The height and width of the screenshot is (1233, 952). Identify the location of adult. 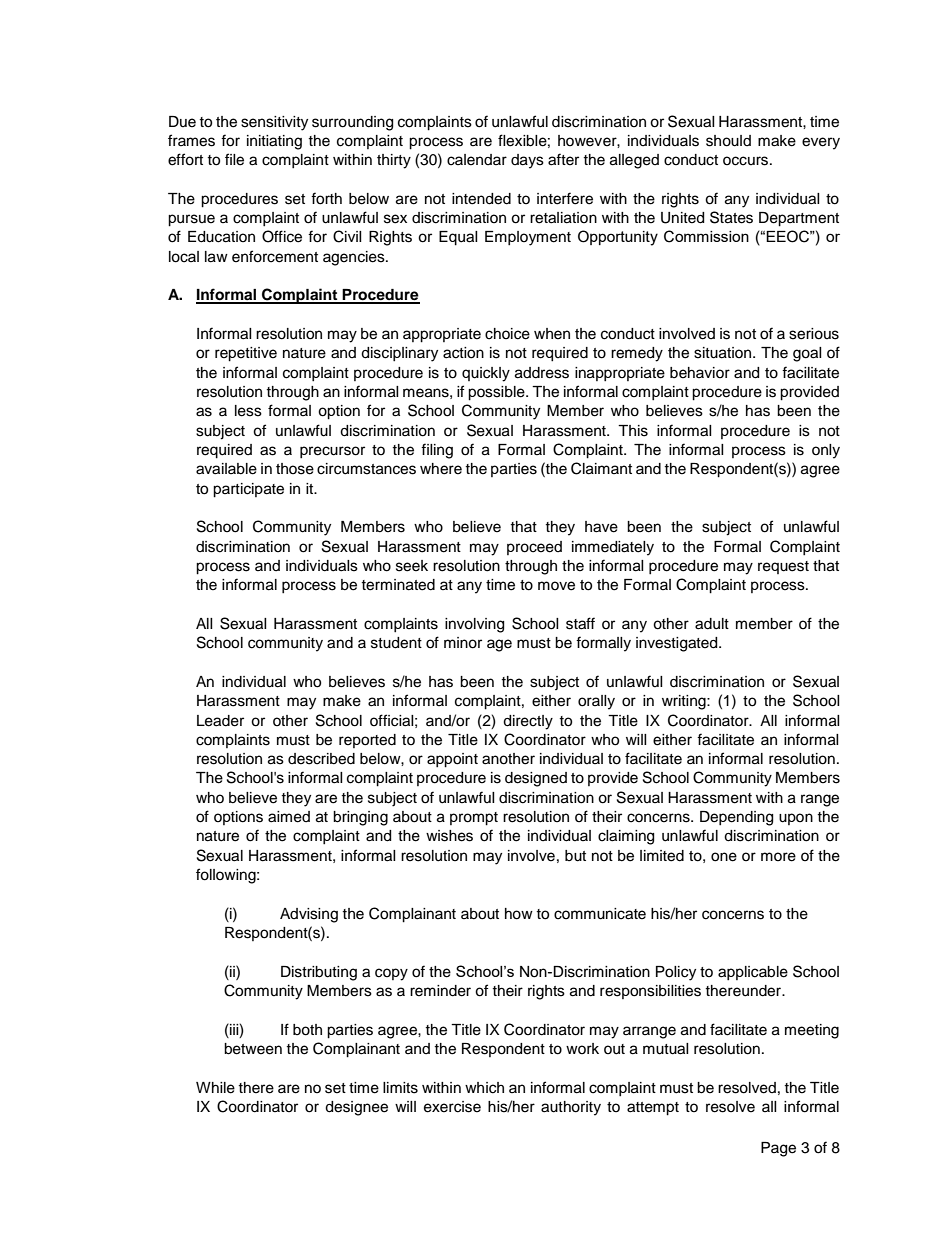
(712, 624).
